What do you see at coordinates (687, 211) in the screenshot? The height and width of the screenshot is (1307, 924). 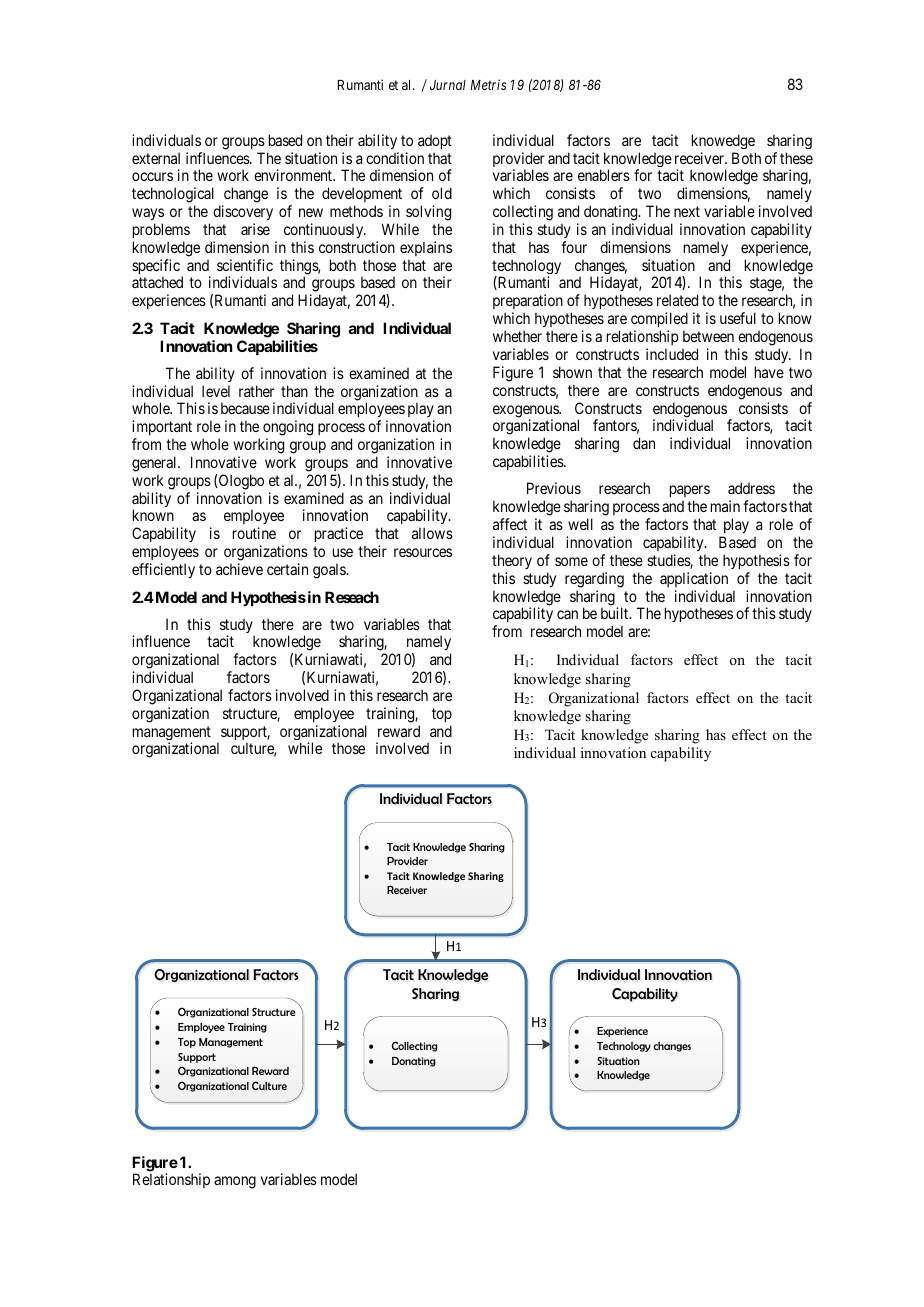 I see `next` at bounding box center [687, 211].
